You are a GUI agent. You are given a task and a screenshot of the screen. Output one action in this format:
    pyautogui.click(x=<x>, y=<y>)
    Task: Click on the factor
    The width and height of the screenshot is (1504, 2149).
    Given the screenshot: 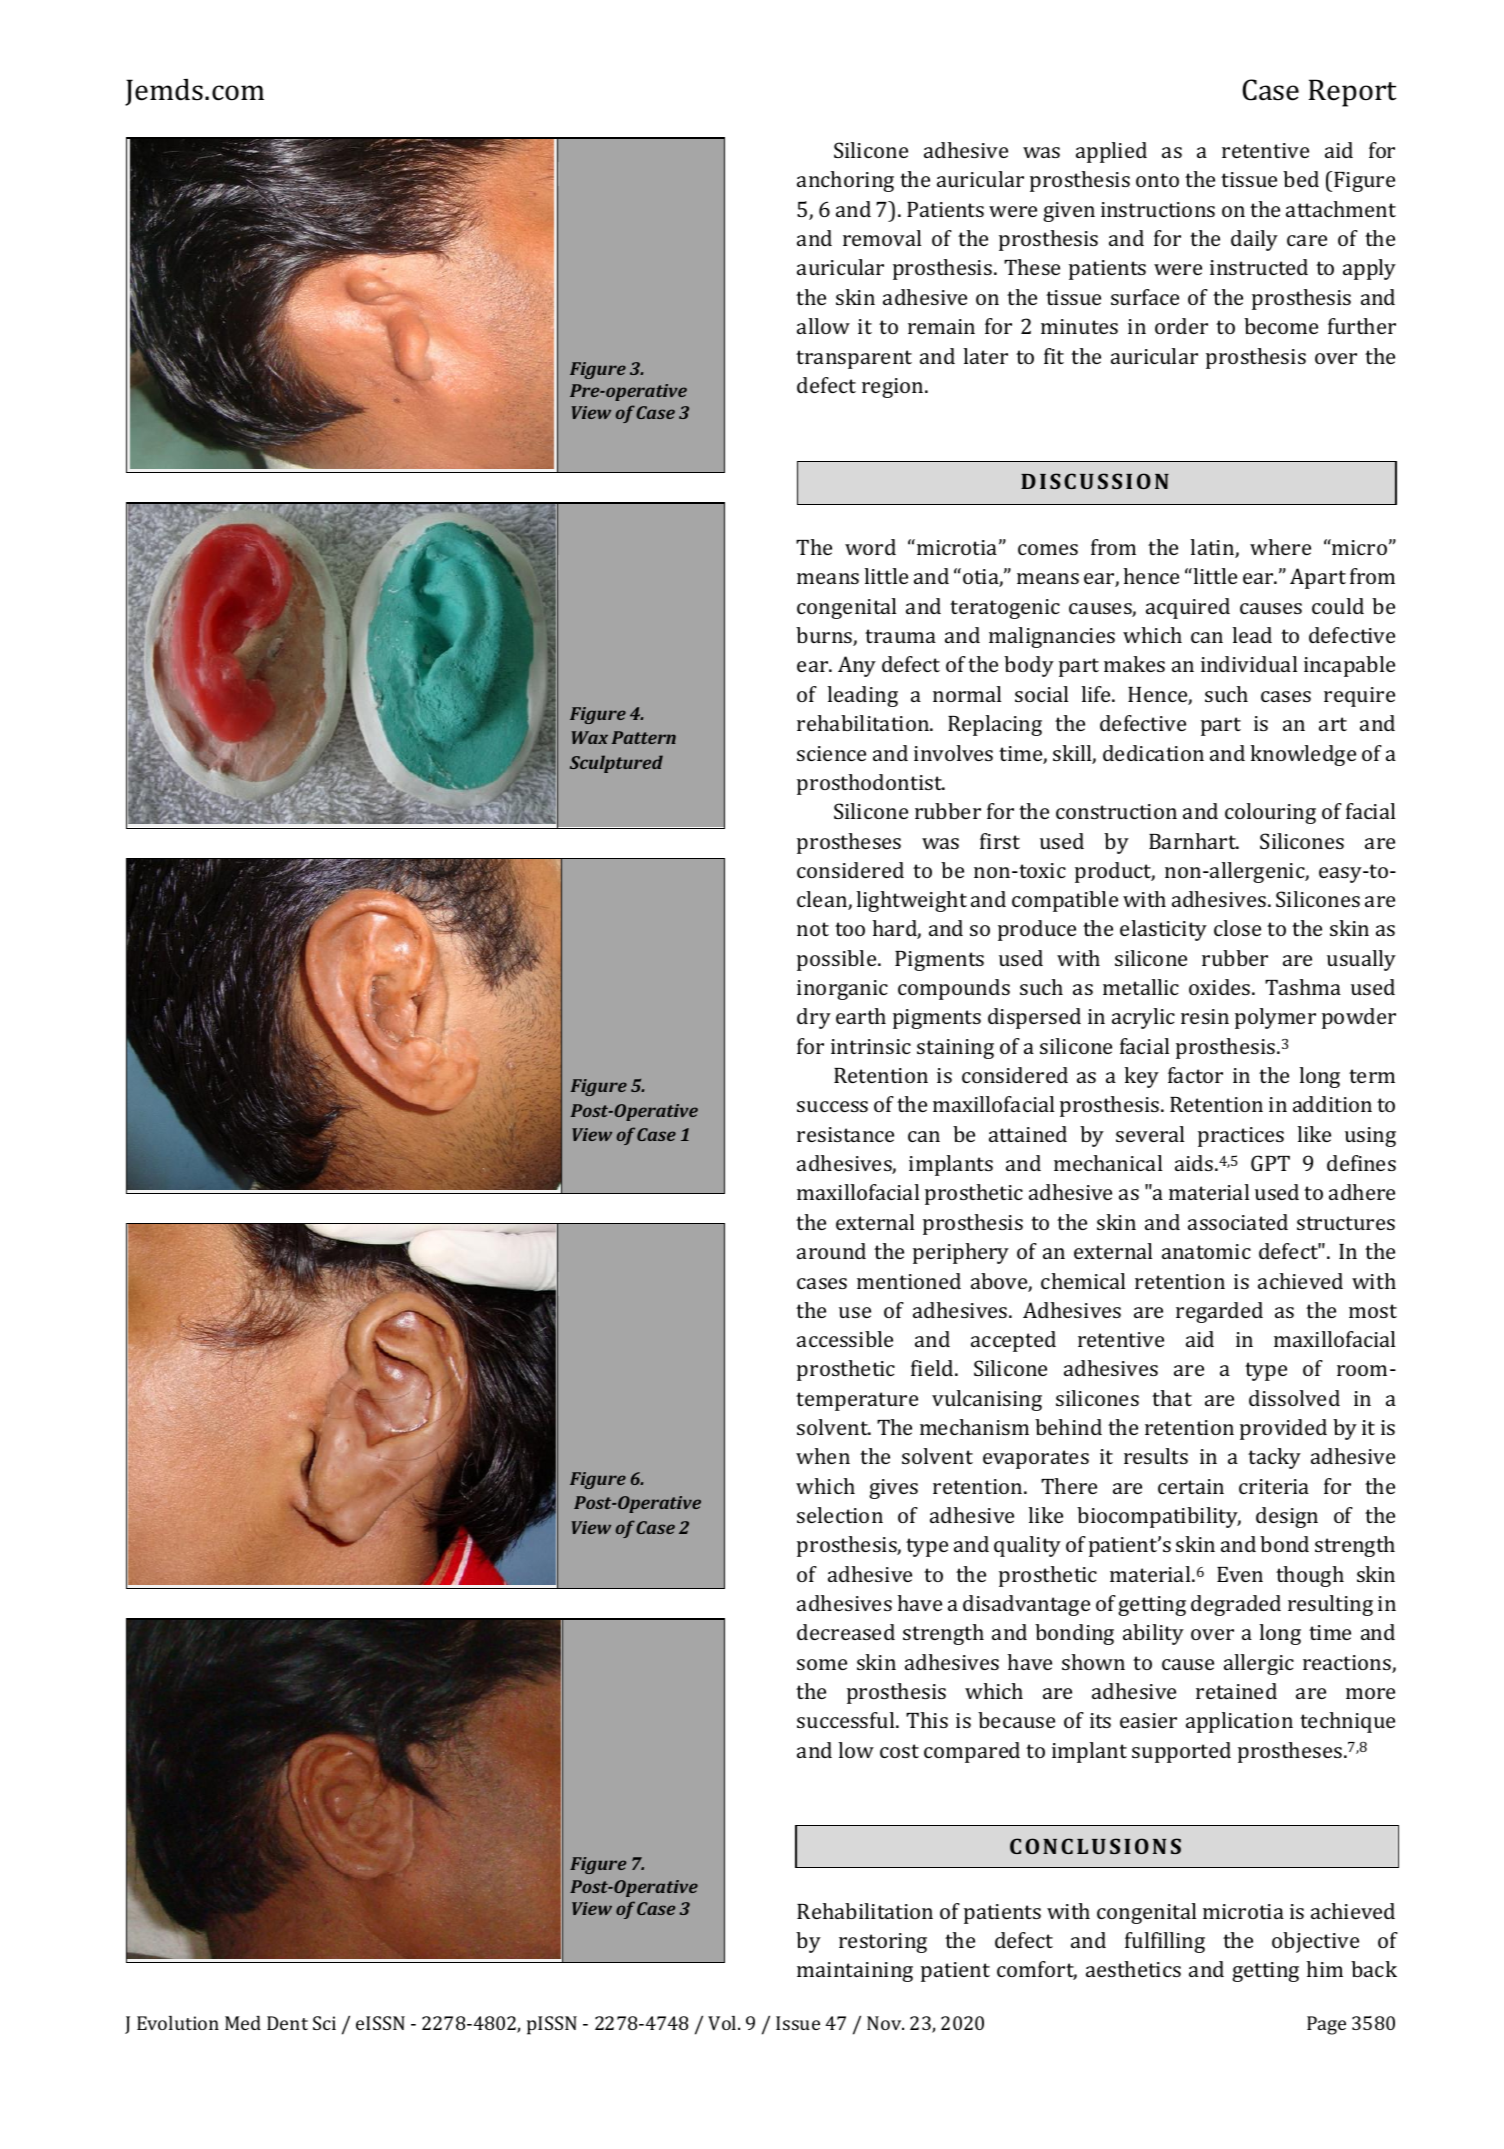 What is the action you would take?
    pyautogui.click(x=1195, y=1075)
